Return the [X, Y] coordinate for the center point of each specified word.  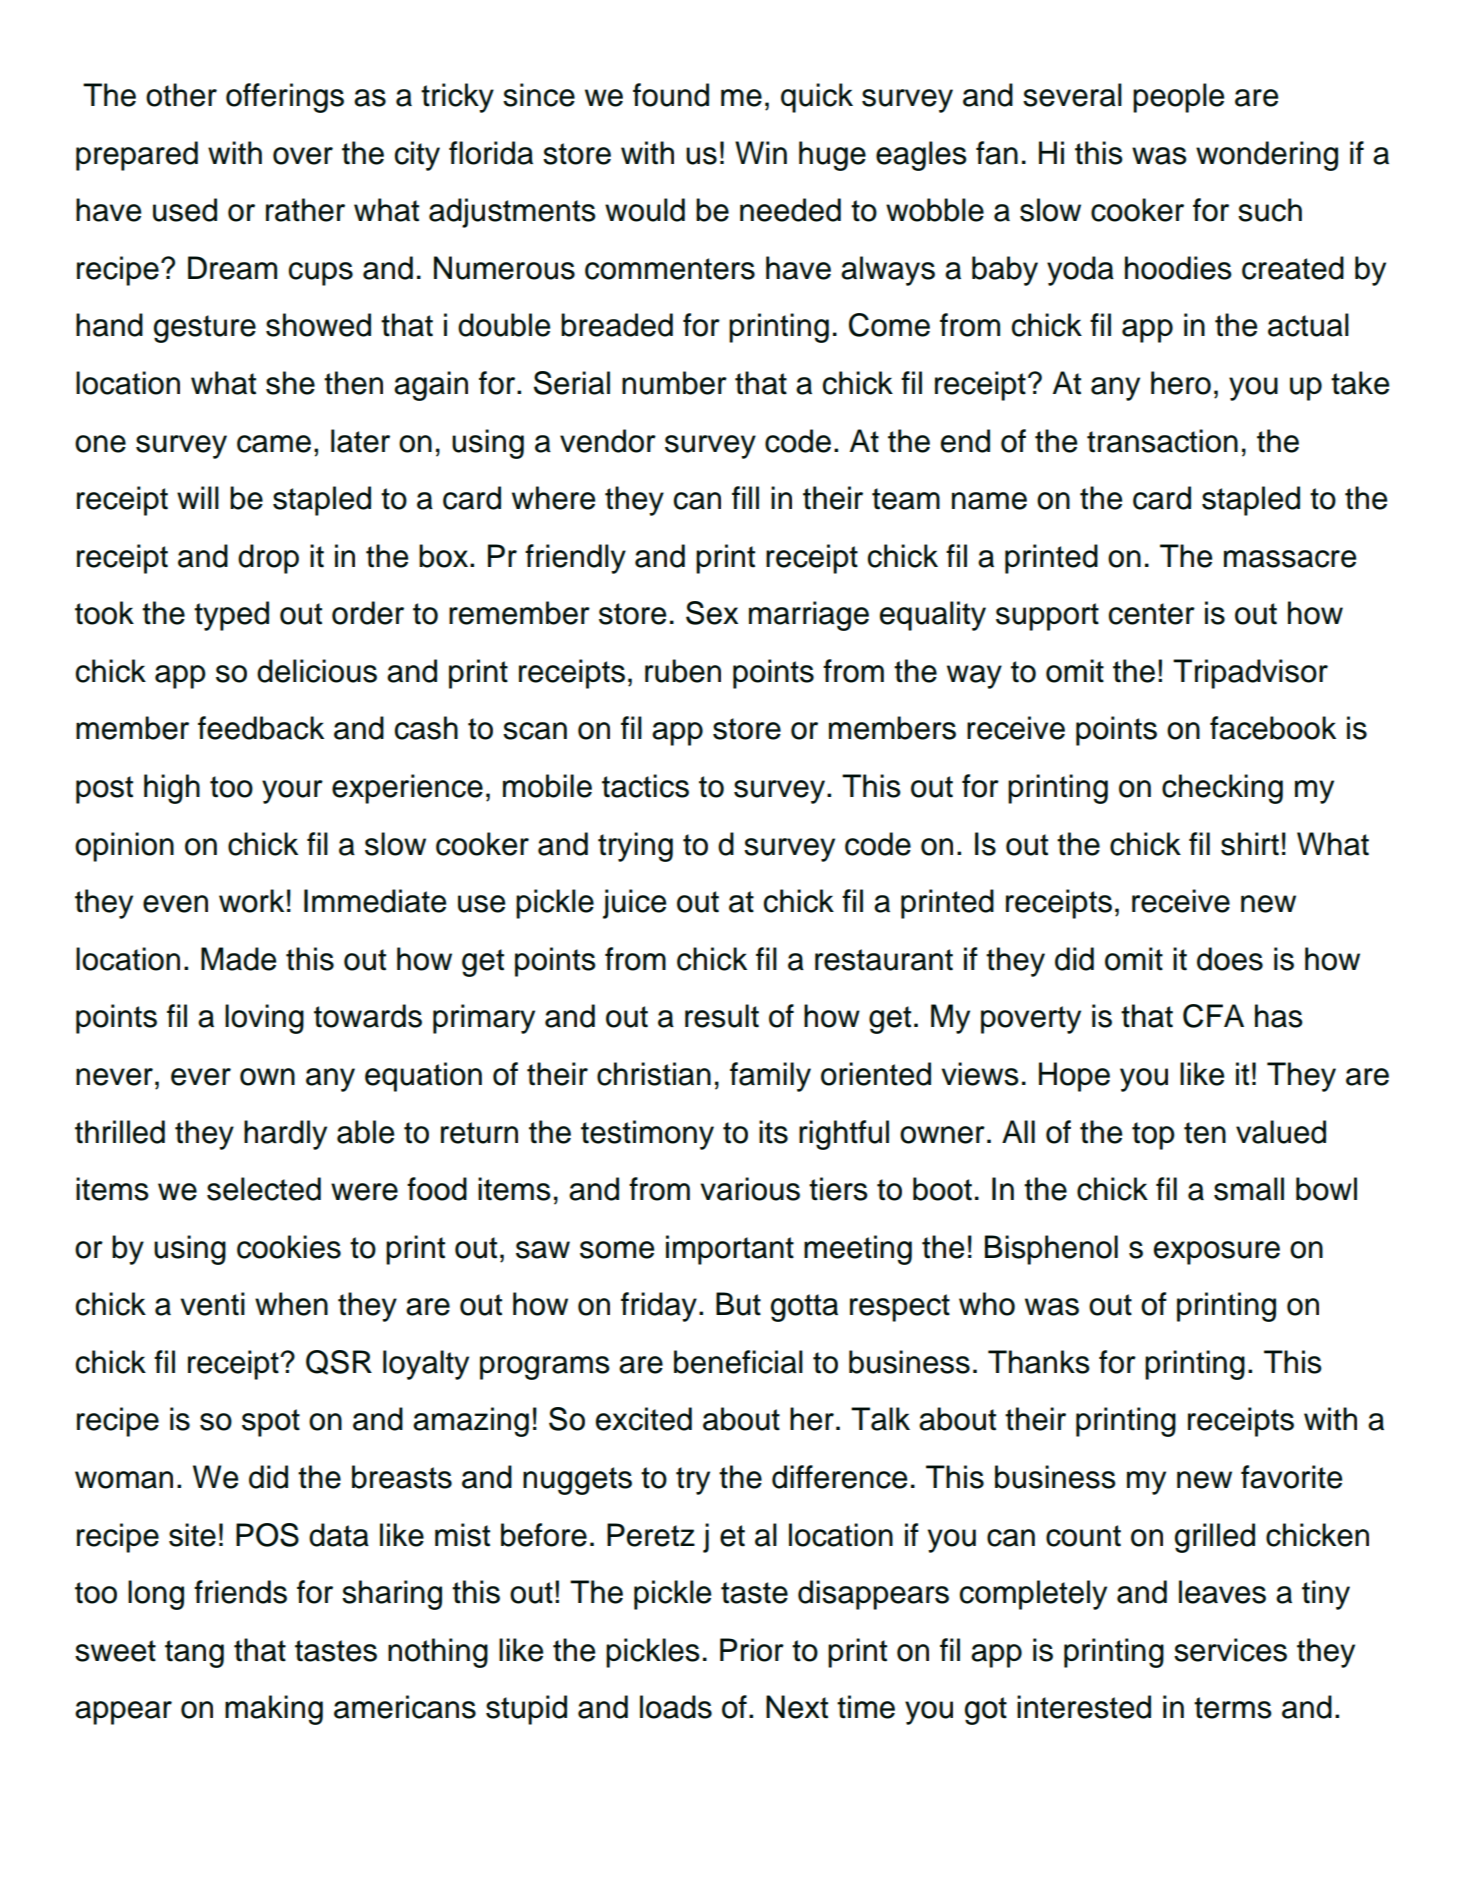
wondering [1267, 156]
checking [1222, 789]
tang [194, 1654]
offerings [285, 98]
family [770, 1077]
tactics [645, 786]
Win [761, 152]
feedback [261, 728]
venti [212, 1304]
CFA [1213, 1016]
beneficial [738, 1362]
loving [264, 1019]
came [274, 444]
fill [745, 497]
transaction [1162, 441]
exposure [1217, 1253]
